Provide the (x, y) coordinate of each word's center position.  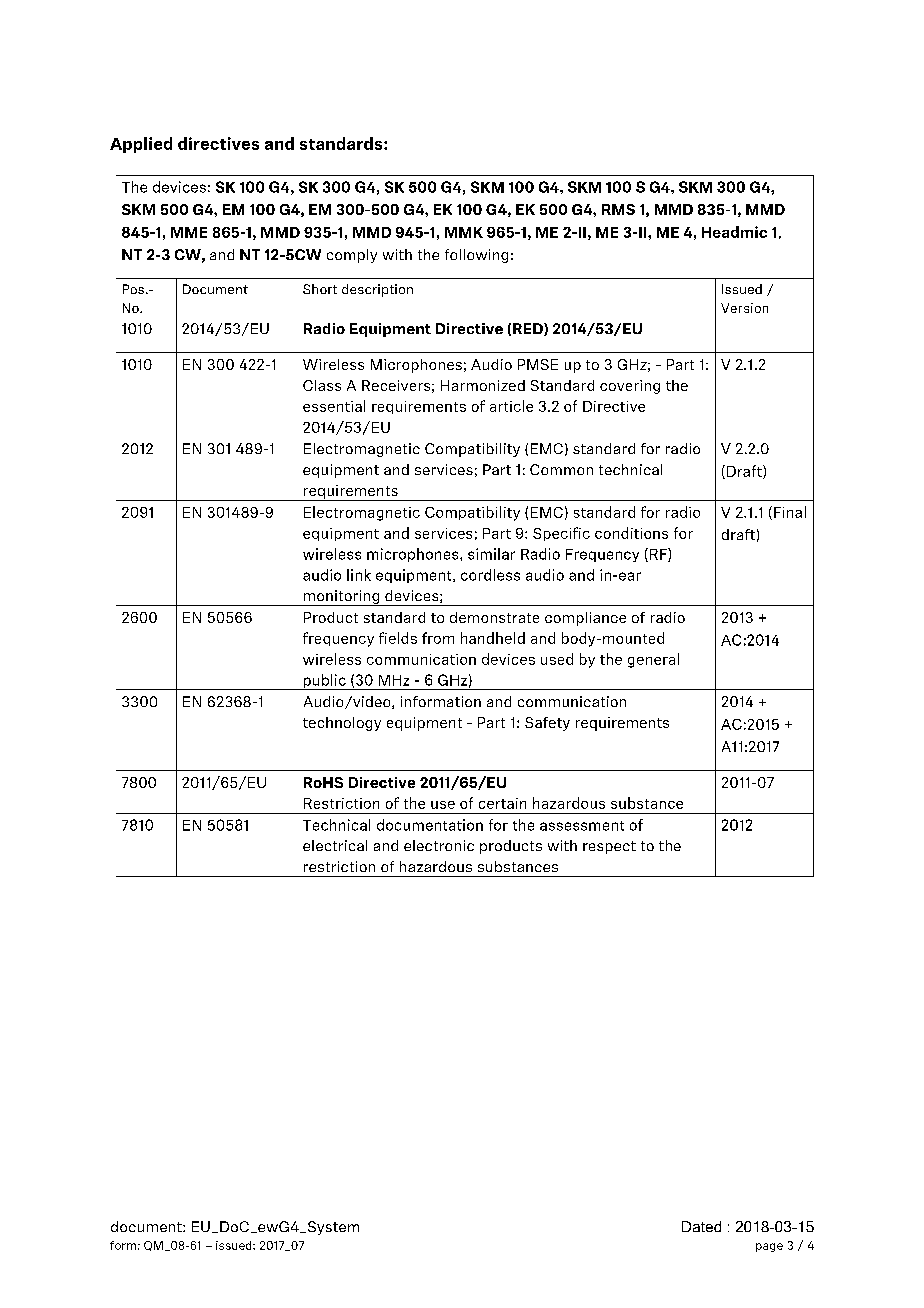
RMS (618, 209)
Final (790, 512)
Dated (701, 1226)
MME (189, 232)
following (476, 256)
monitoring (341, 598)
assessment (582, 826)
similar (491, 554)
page (769, 1247)
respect (609, 847)
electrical (335, 845)
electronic (439, 845)
